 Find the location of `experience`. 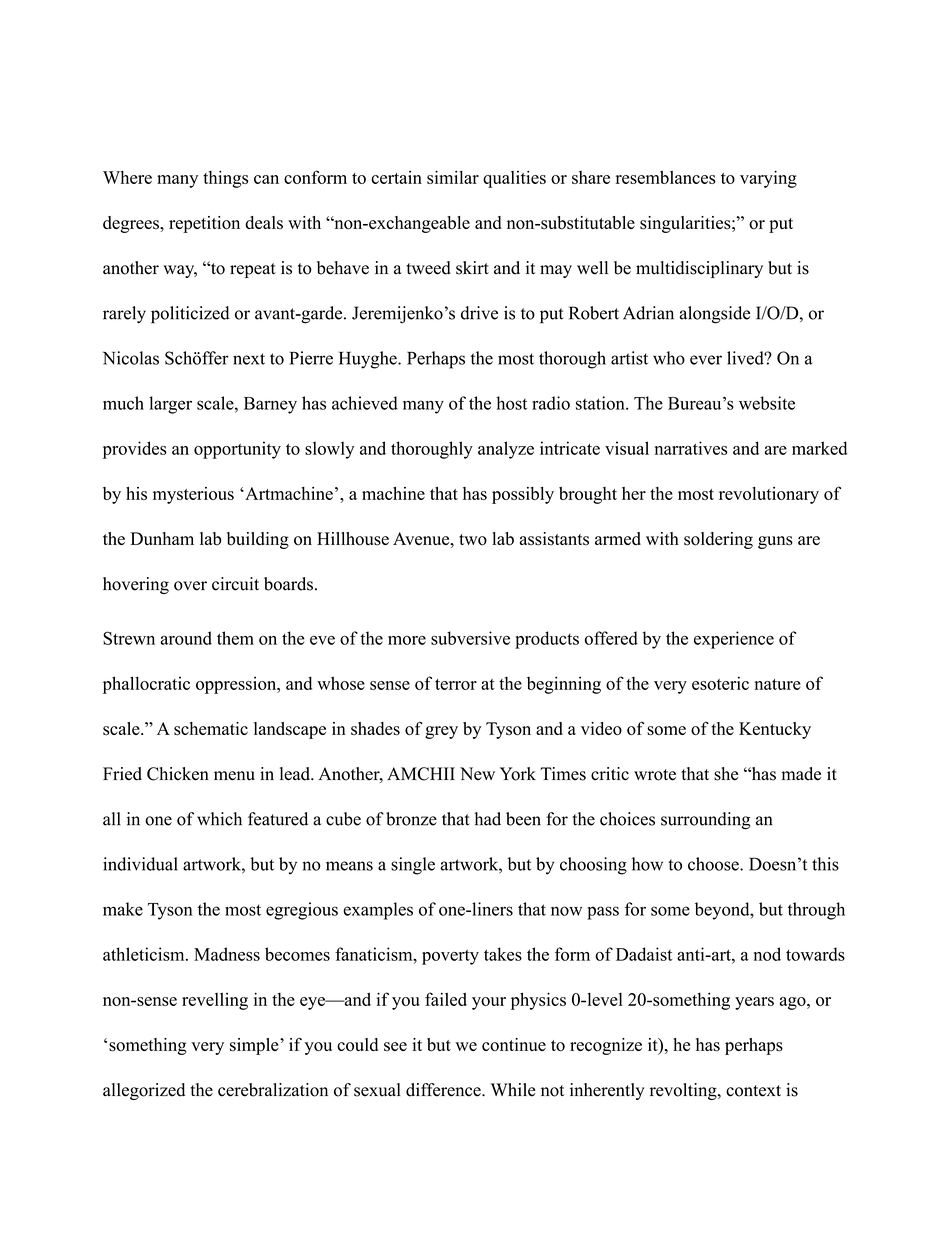

experience is located at coordinates (734, 640).
